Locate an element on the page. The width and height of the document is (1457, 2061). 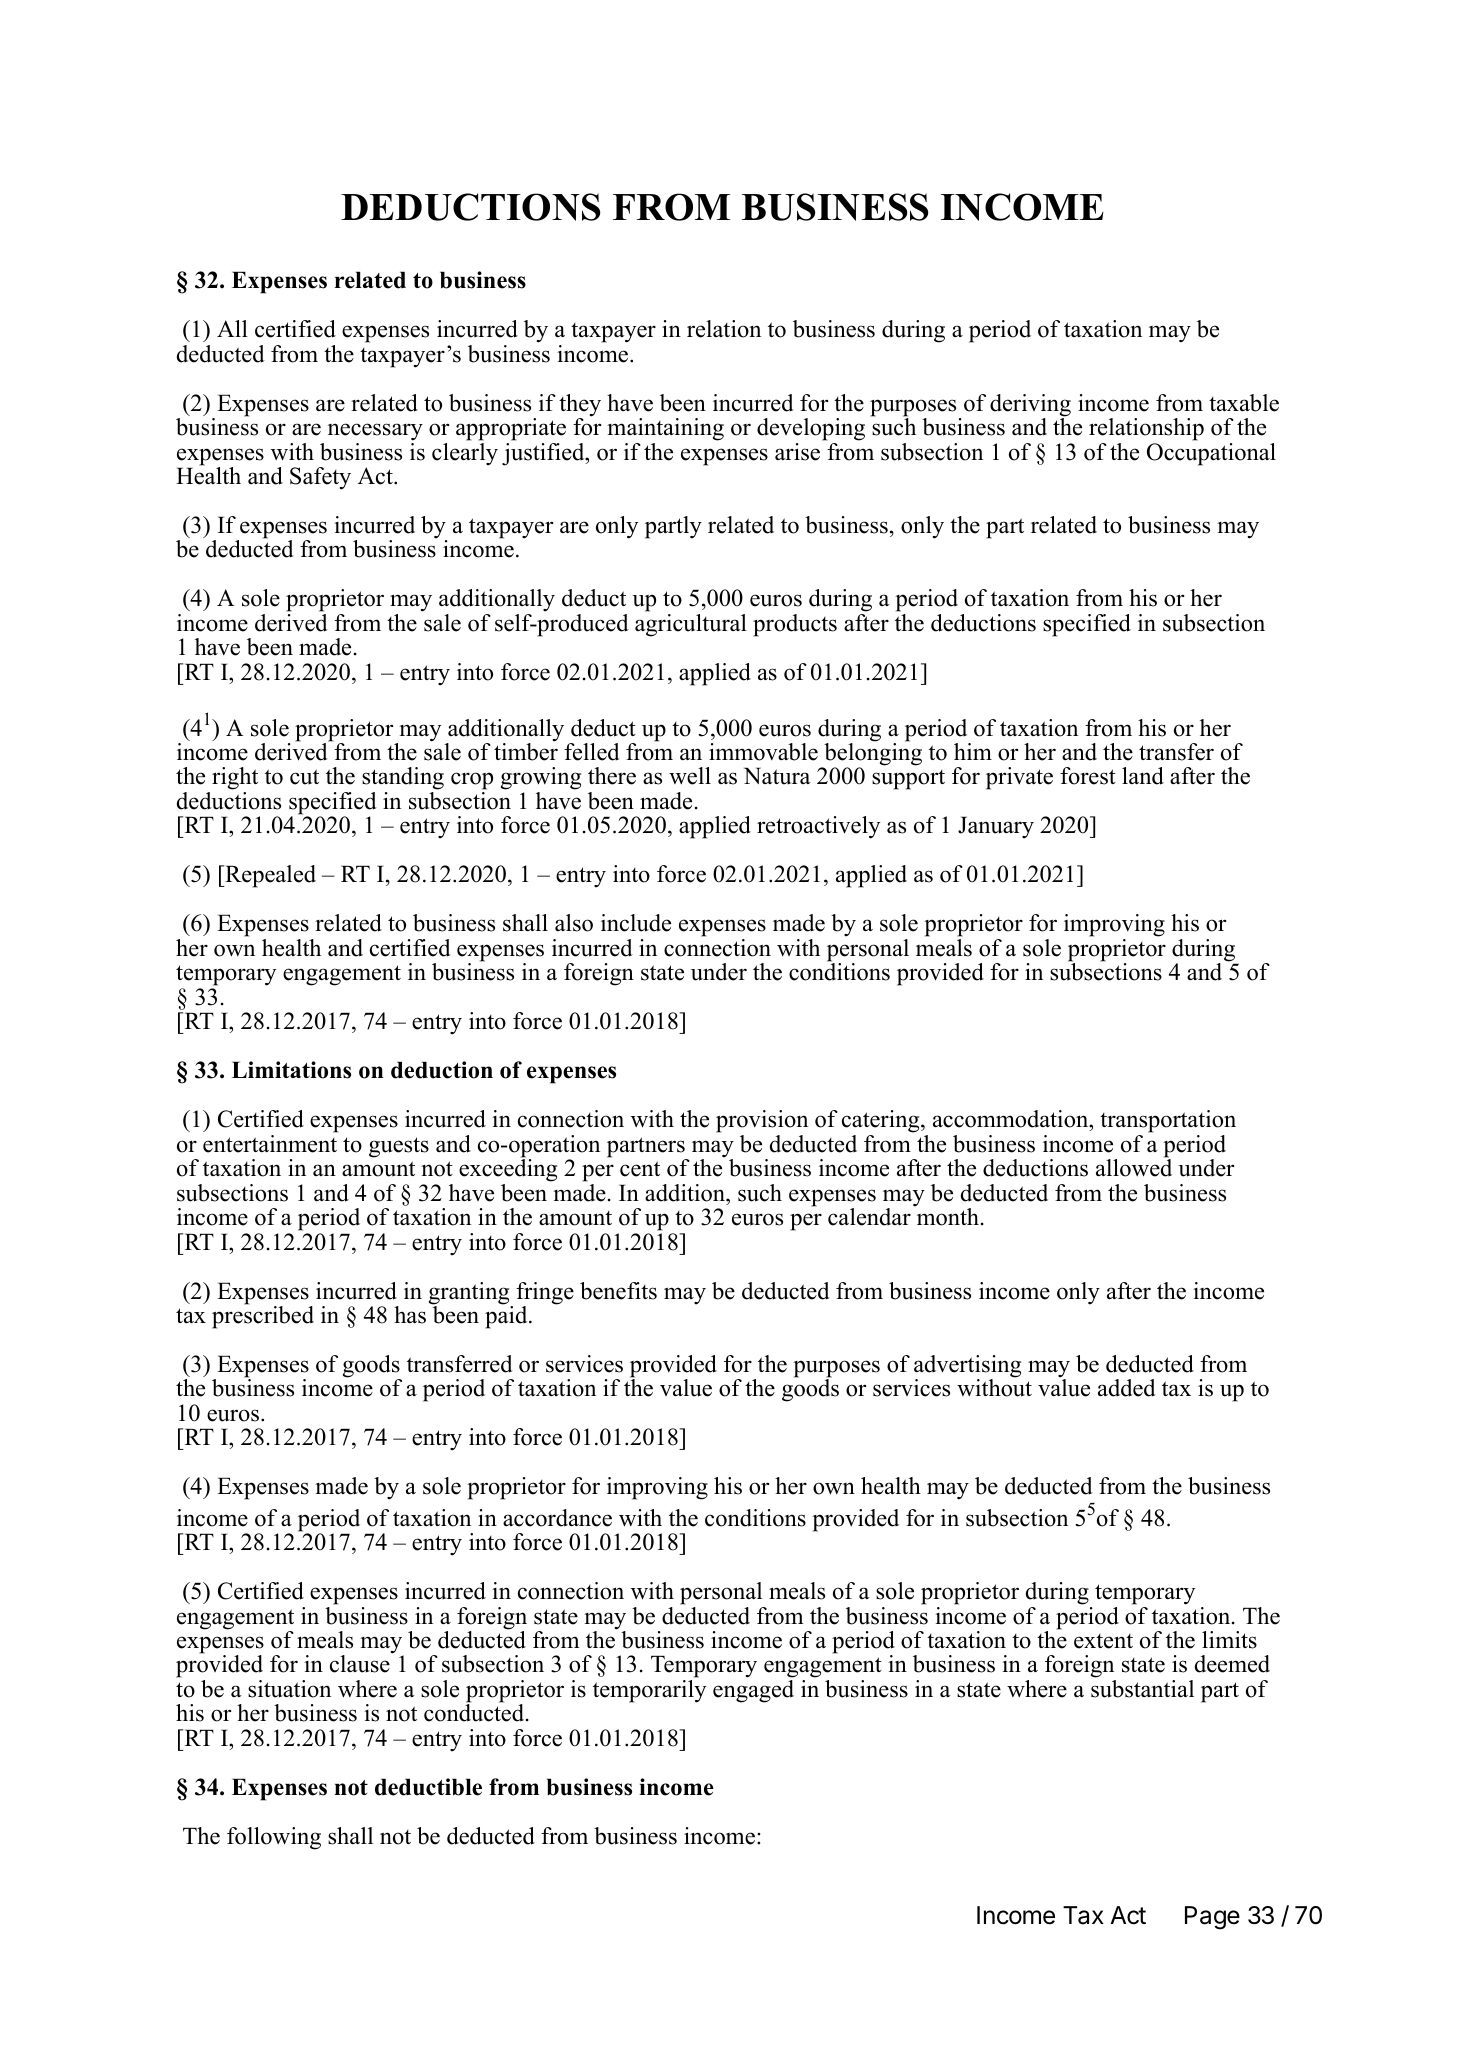
necessary is located at coordinates (375, 432).
